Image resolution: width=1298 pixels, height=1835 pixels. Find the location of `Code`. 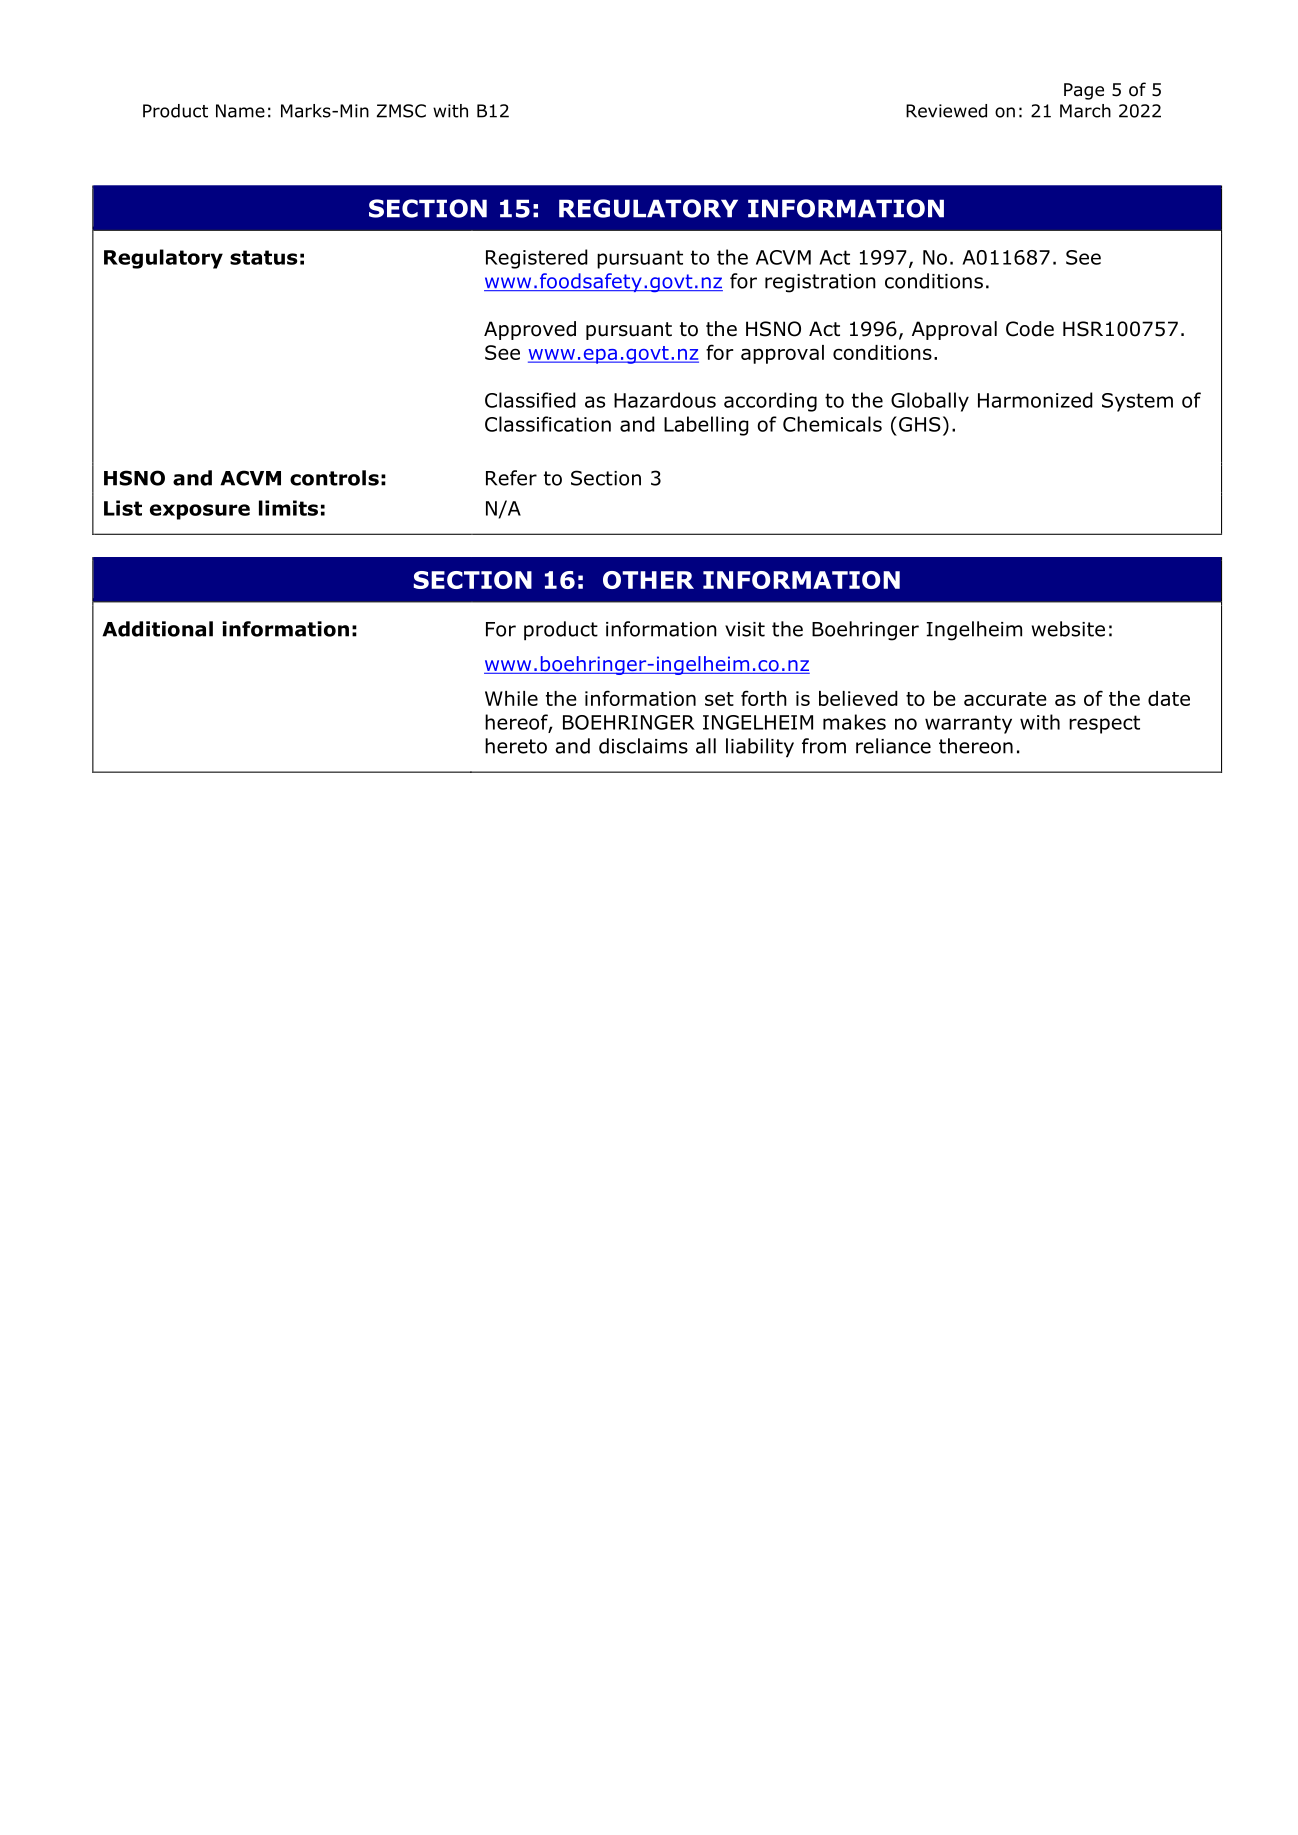

Code is located at coordinates (1030, 329).
